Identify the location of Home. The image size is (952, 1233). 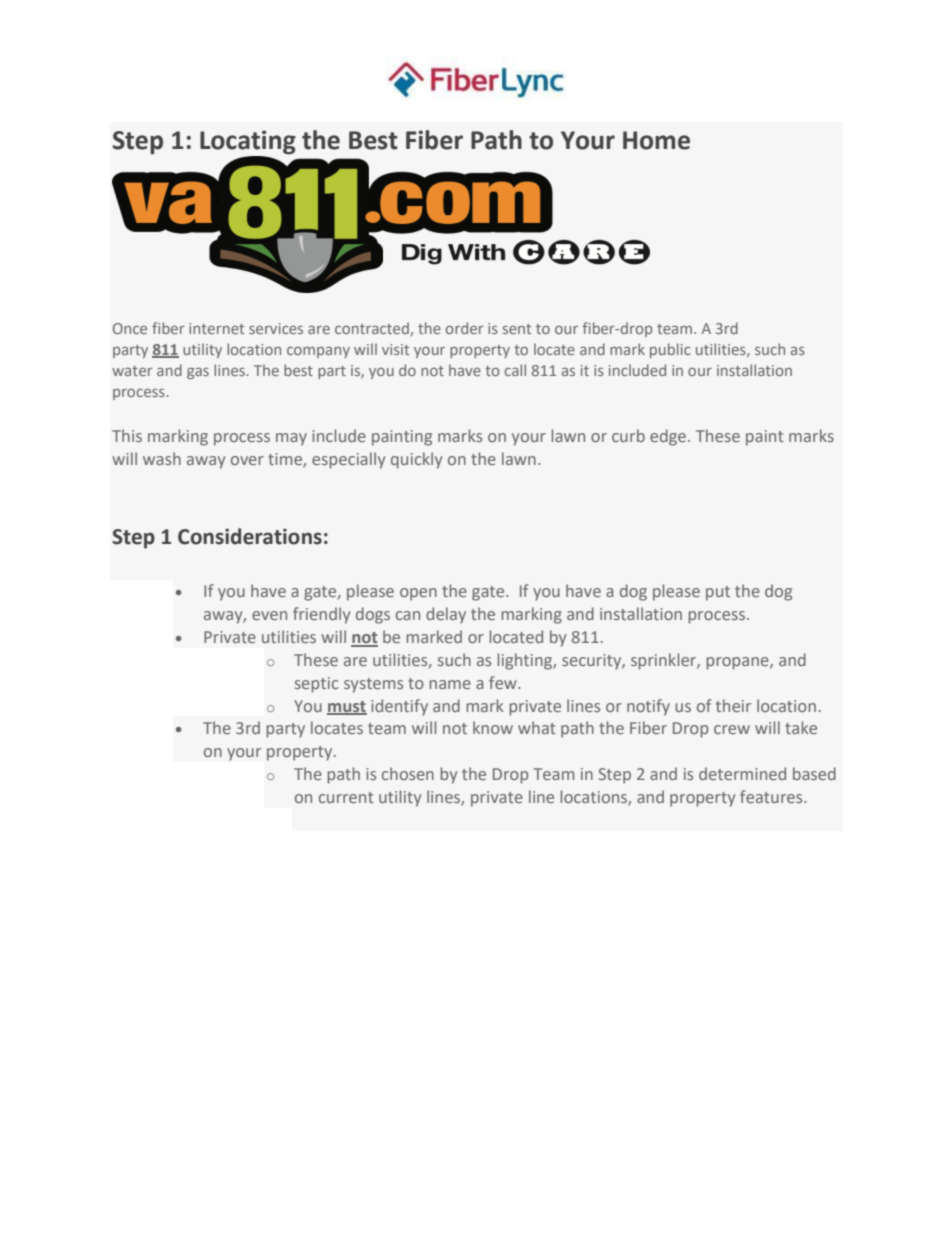
(656, 140).
